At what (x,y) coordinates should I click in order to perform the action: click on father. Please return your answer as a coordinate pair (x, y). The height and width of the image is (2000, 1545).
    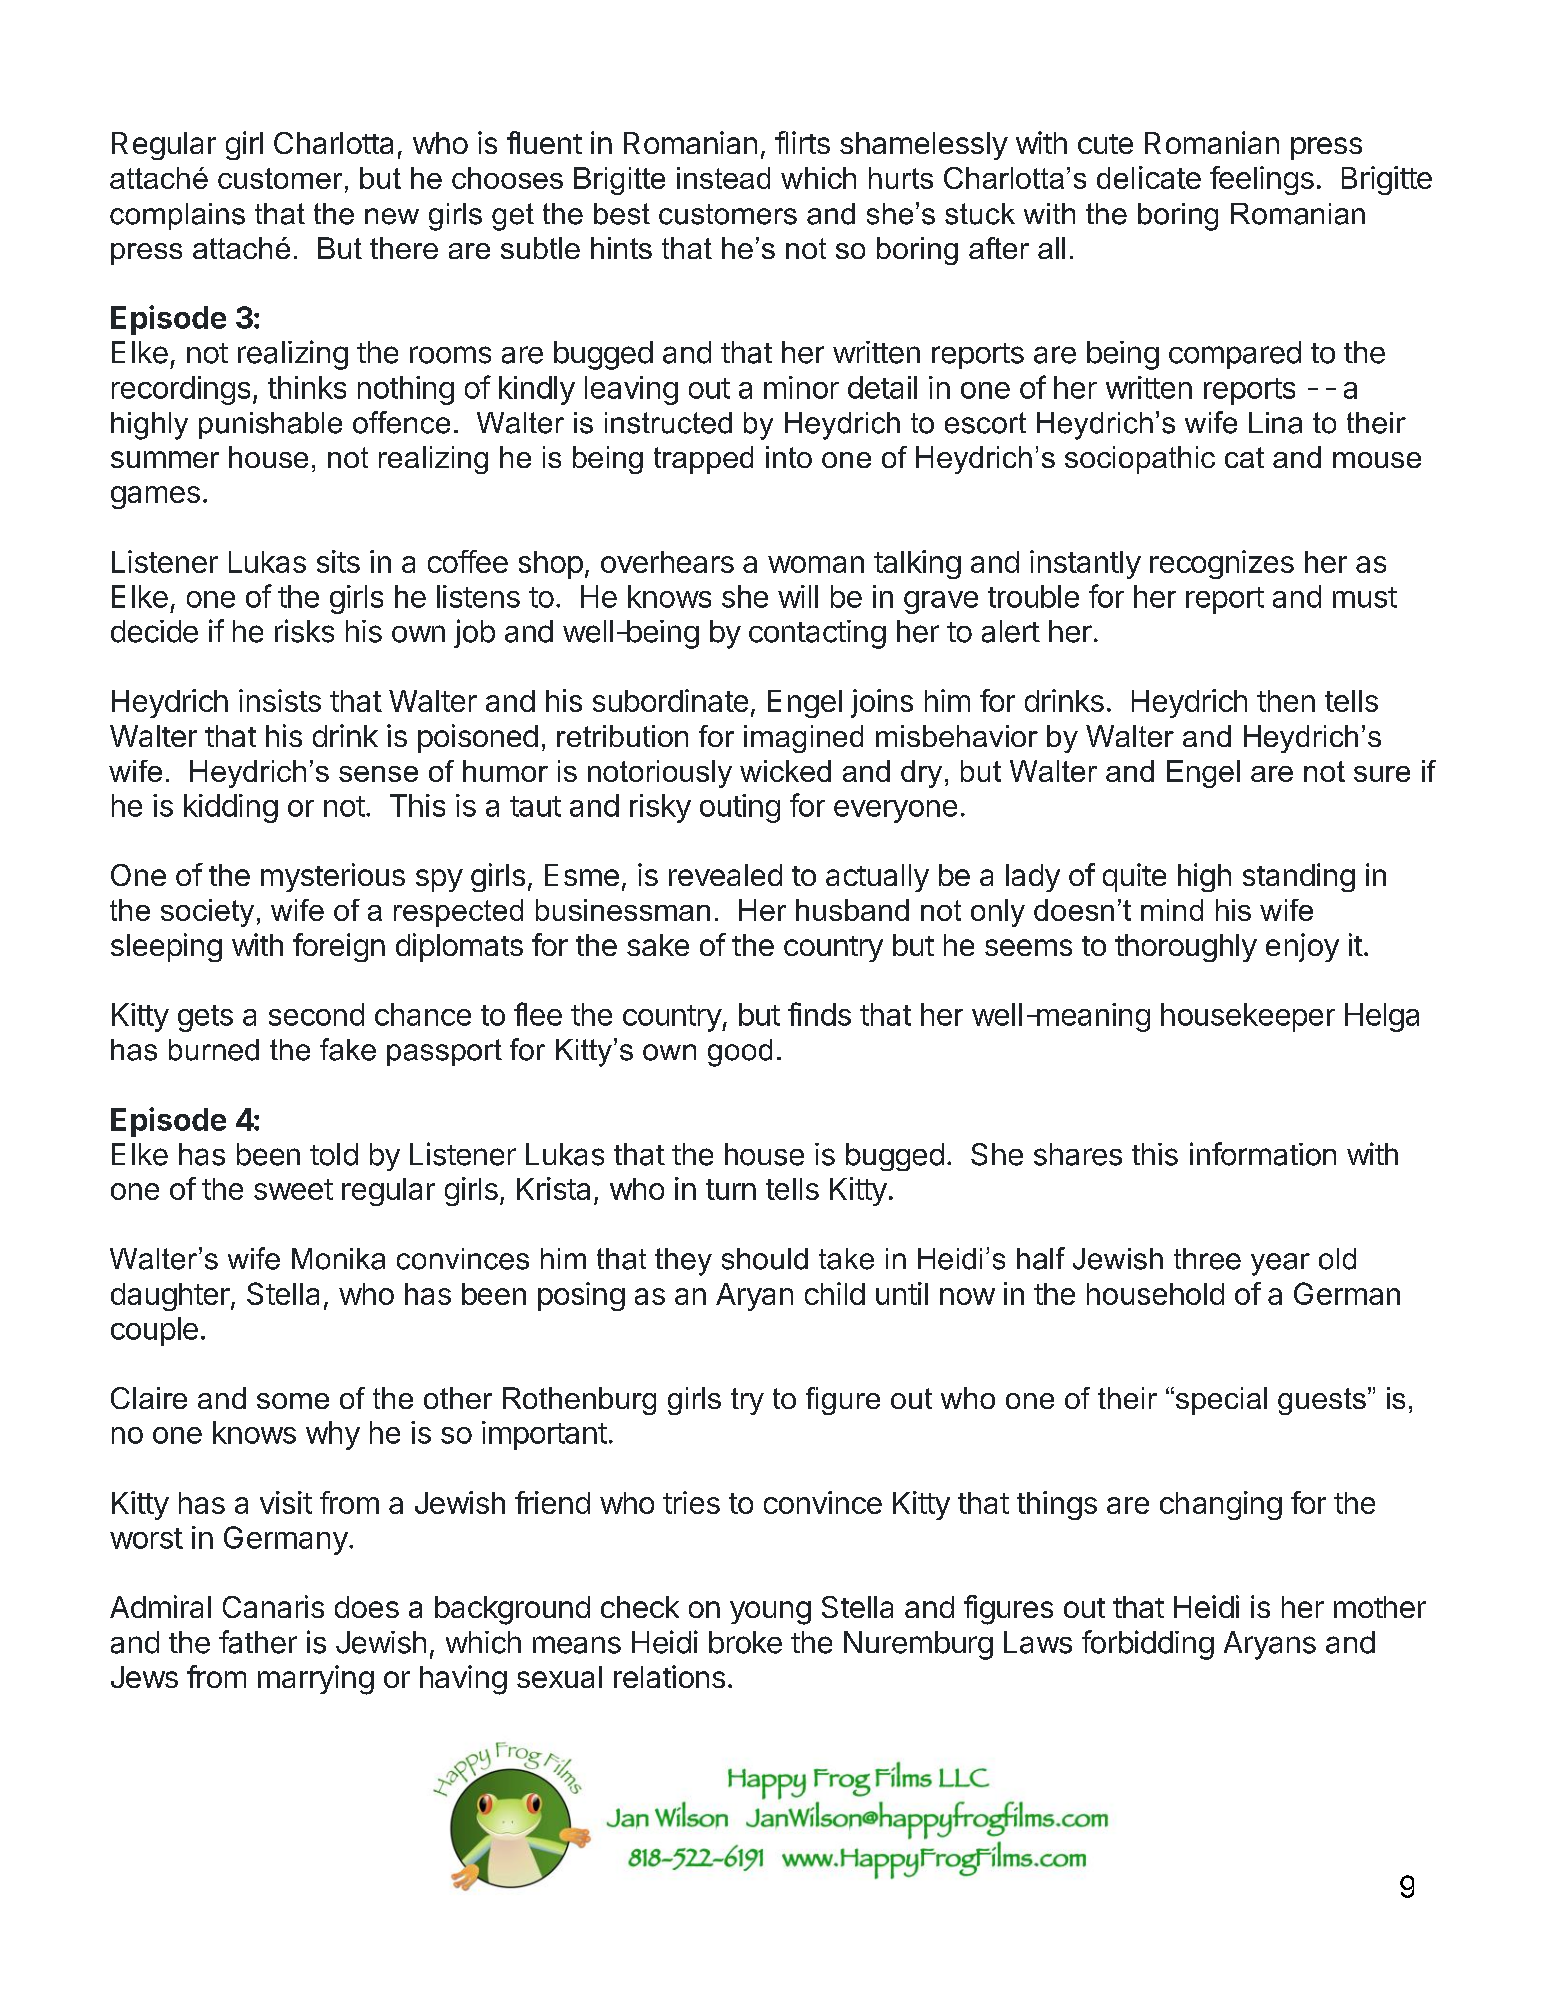
    Looking at the image, I should click on (258, 1642).
